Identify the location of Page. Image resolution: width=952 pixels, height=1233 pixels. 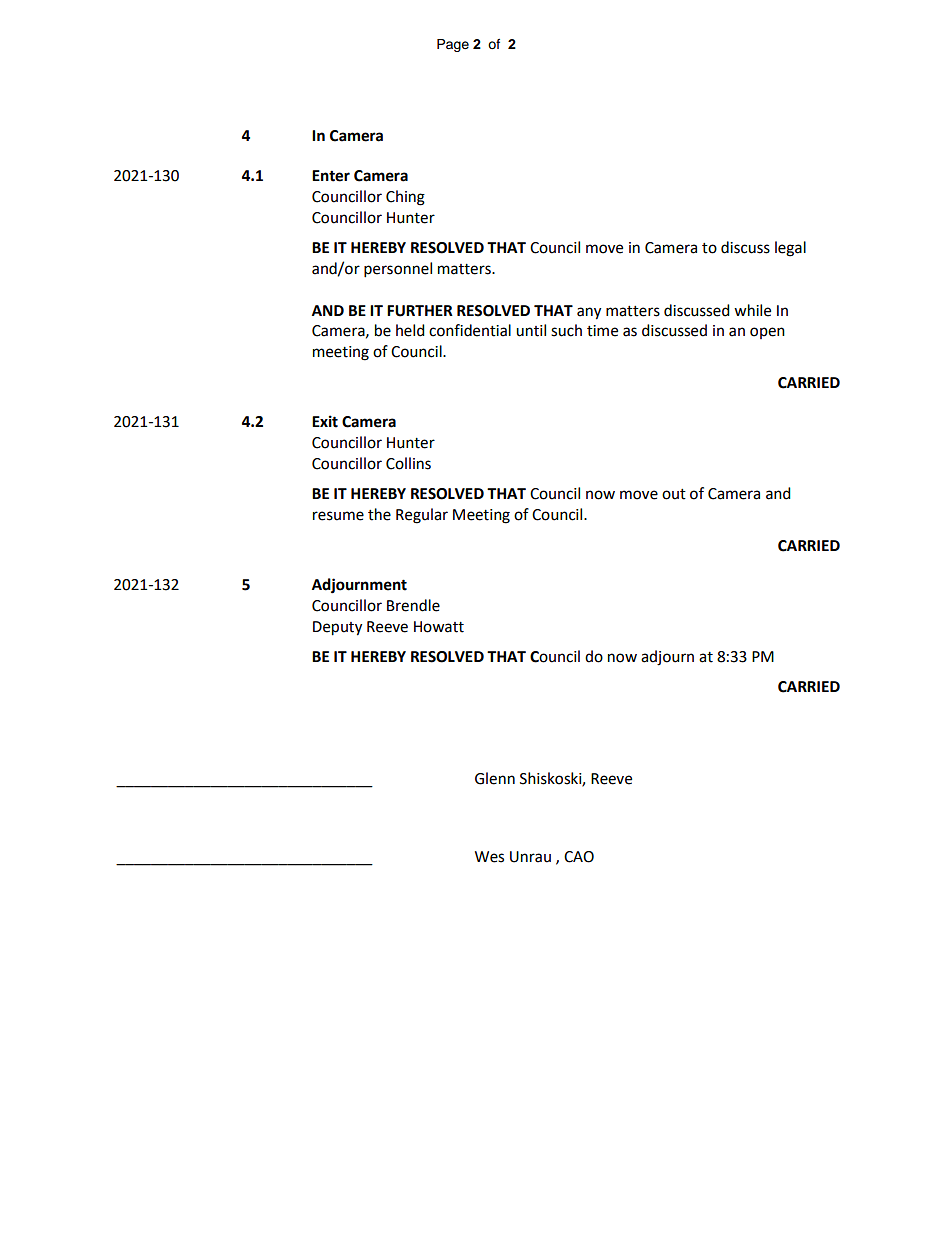
(453, 45).
